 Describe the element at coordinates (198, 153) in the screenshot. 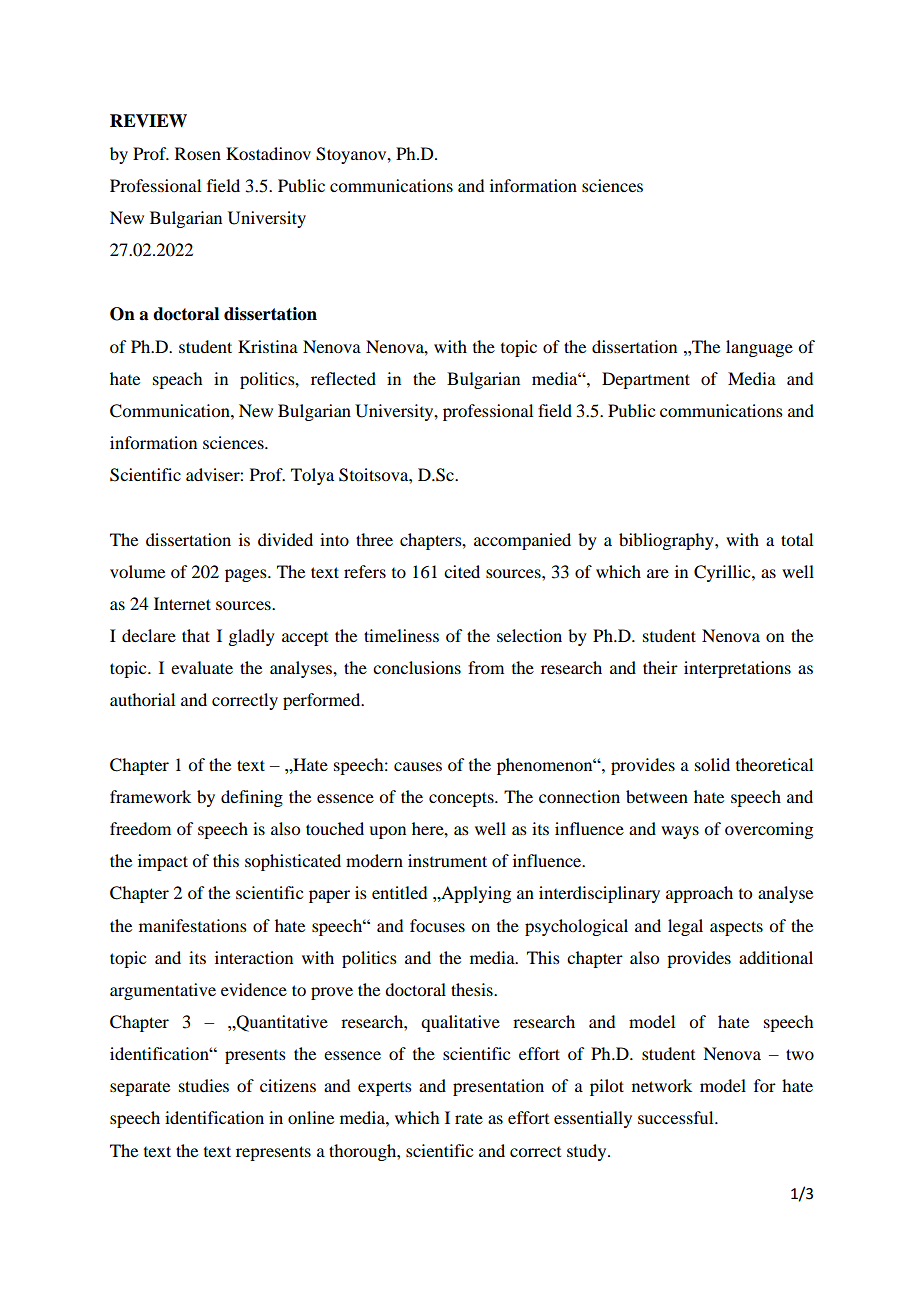

I see `Rosen` at that location.
